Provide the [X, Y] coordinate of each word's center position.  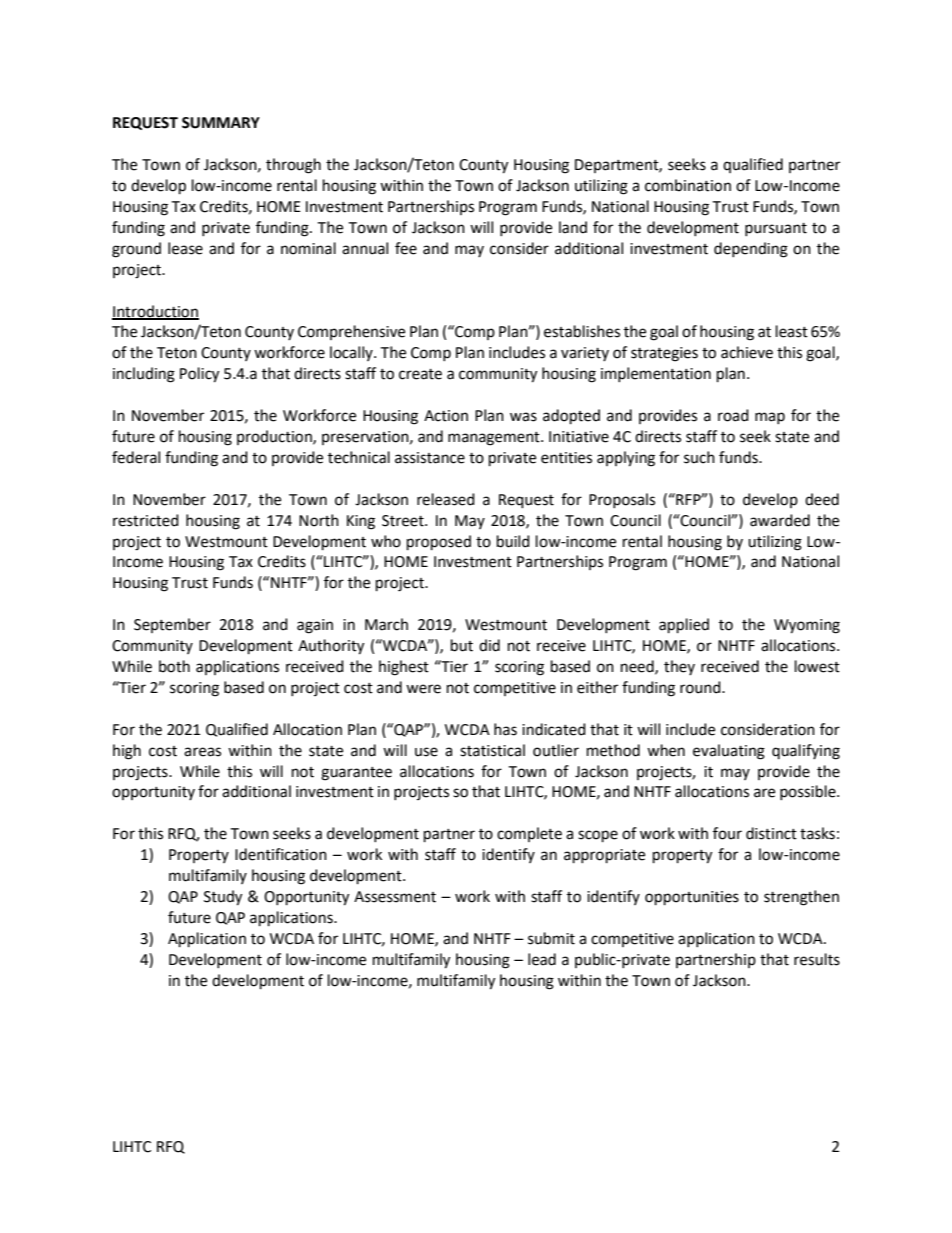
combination [688, 185]
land [573, 227]
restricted [146, 520]
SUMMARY [221, 123]
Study [223, 898]
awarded [780, 520]
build [513, 541]
